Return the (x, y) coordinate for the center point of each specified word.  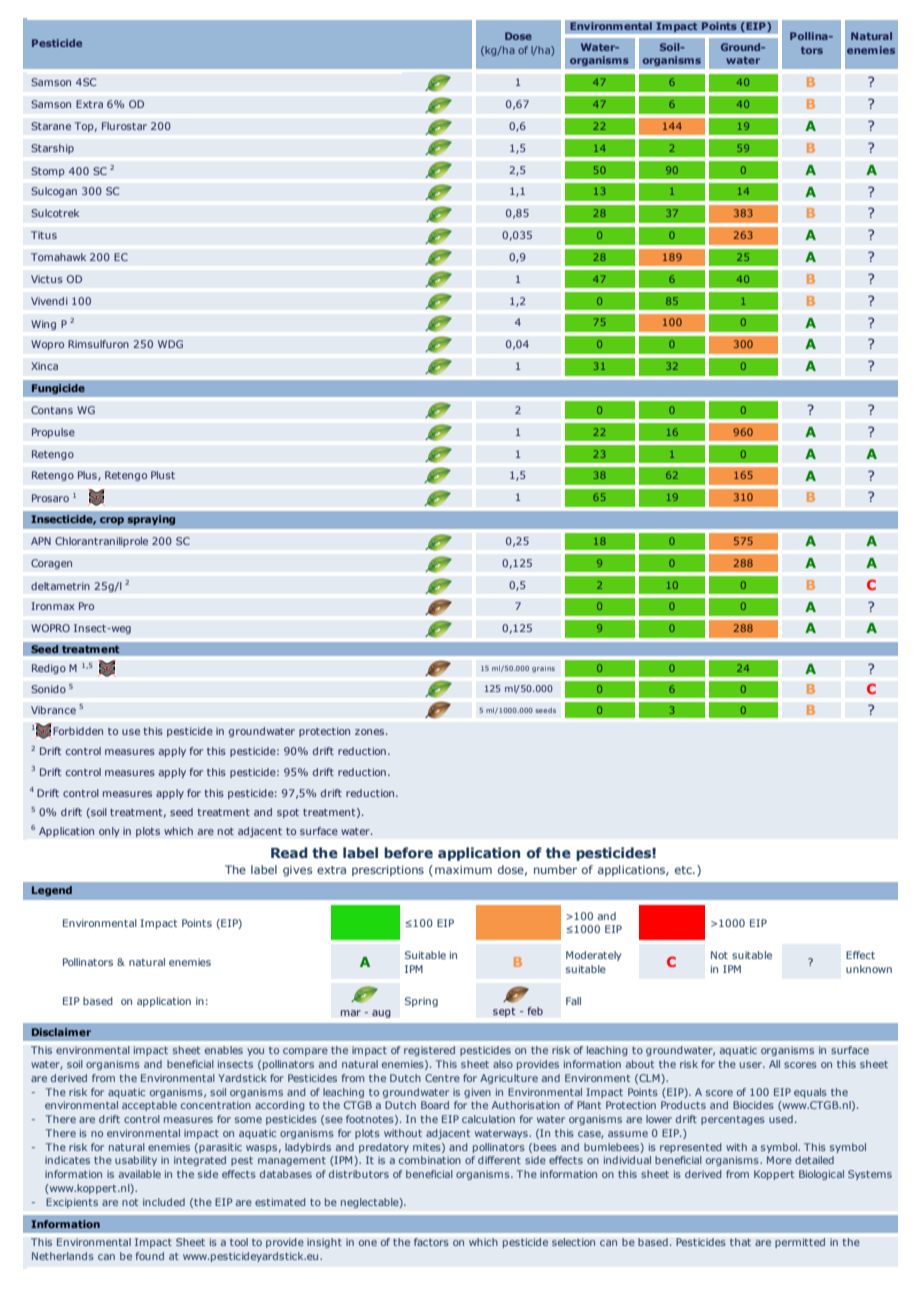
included (164, 1202)
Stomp (48, 172)
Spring (421, 1002)
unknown (869, 969)
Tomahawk (58, 257)
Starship (52, 149)
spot (288, 813)
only (109, 832)
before (408, 852)
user (752, 1065)
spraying (151, 520)
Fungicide (58, 389)
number (555, 869)
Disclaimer (61, 1032)
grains (543, 669)
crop (112, 521)
